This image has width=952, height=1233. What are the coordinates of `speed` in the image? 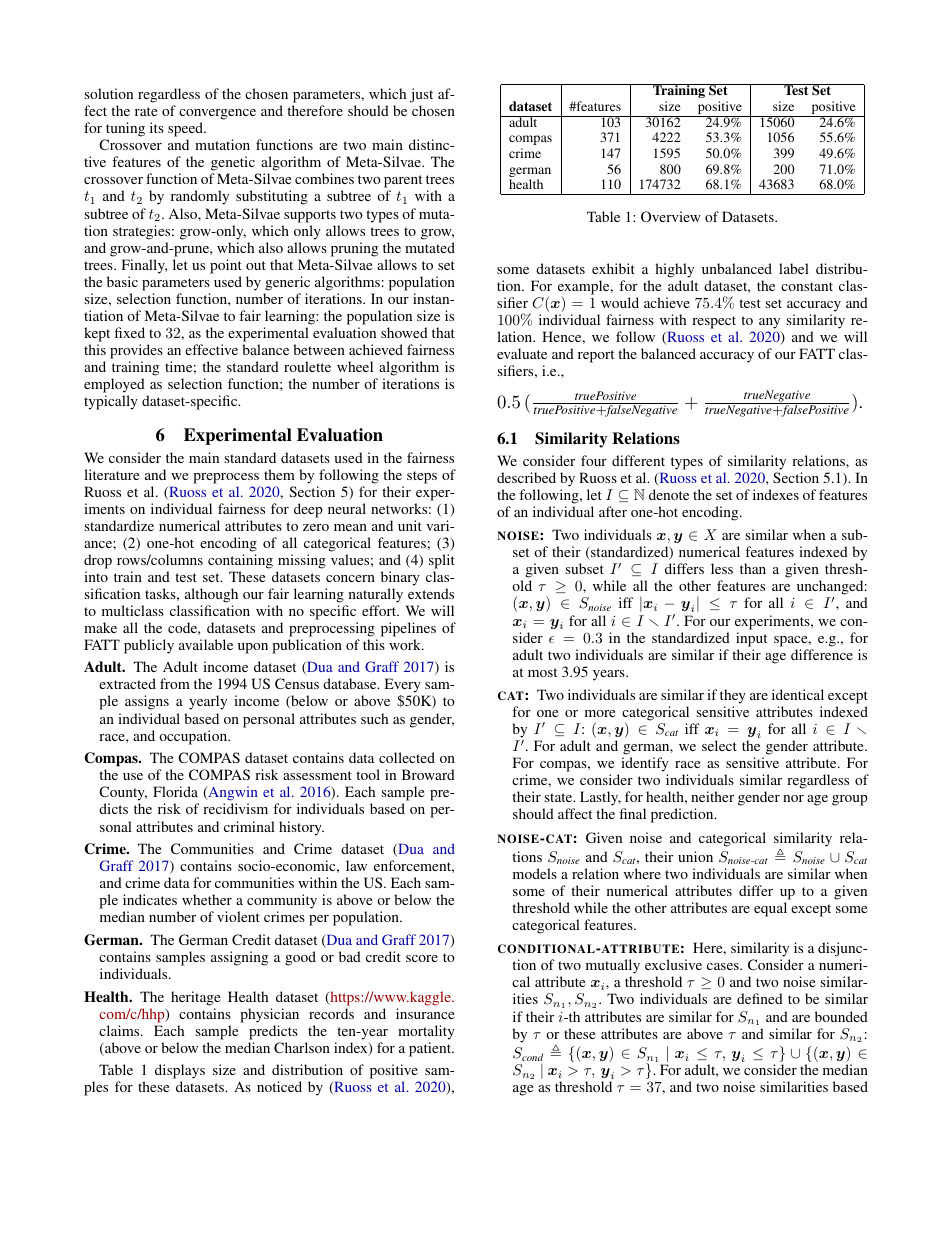 It's located at (187, 131).
